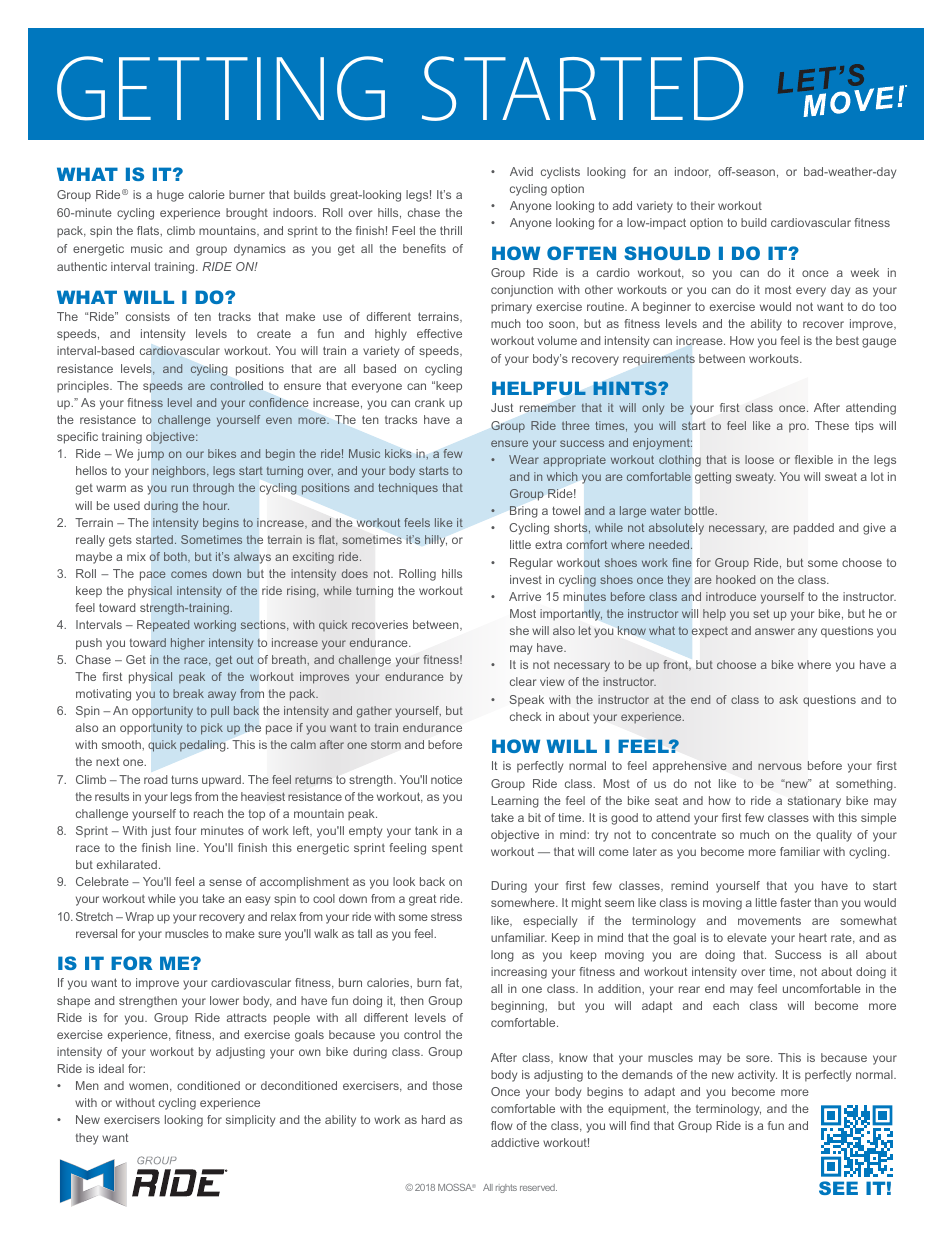 This page has width=952, height=1233. I want to click on padded, so click(814, 529).
